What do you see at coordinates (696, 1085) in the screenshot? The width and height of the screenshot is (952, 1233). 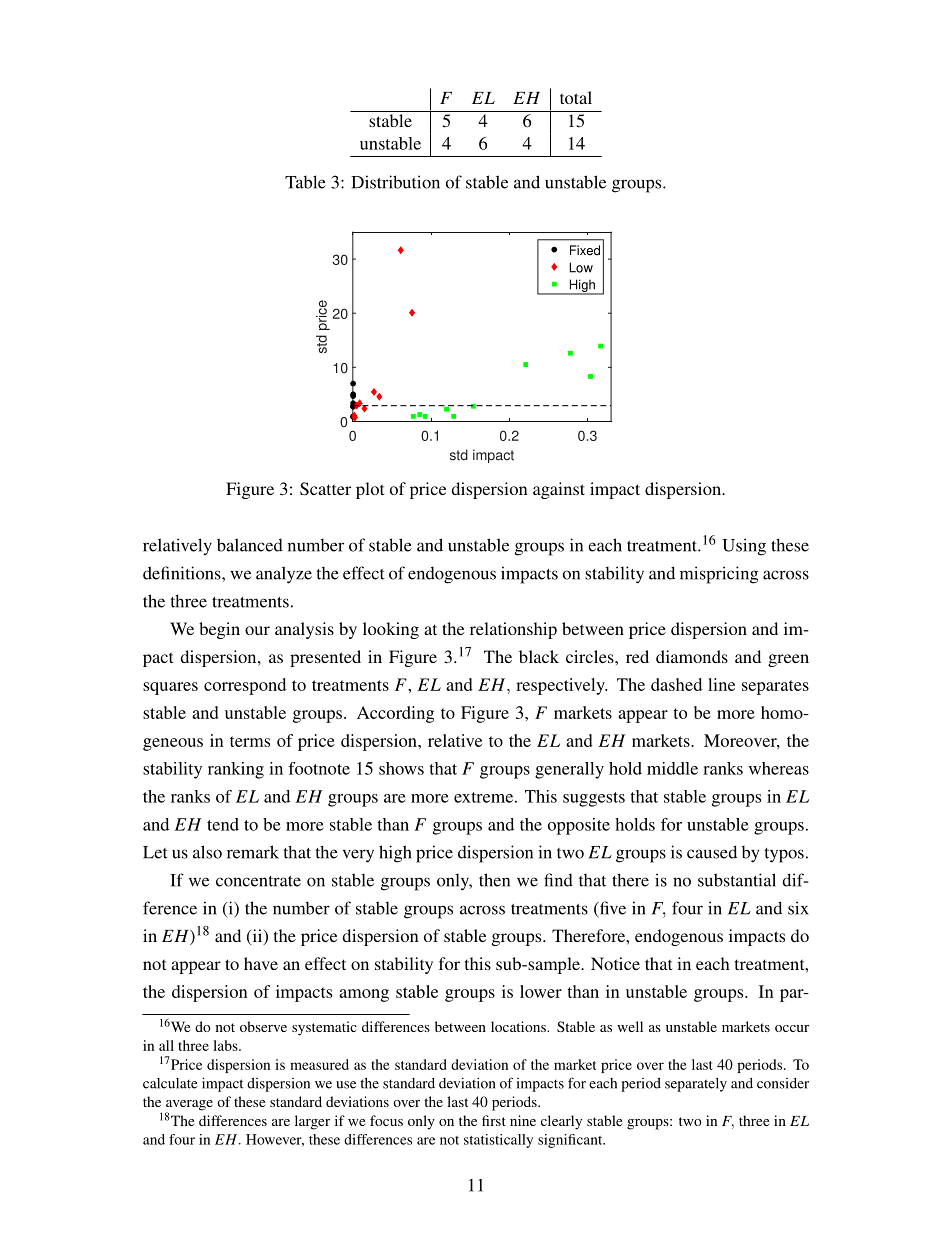 I see `separately` at bounding box center [696, 1085].
